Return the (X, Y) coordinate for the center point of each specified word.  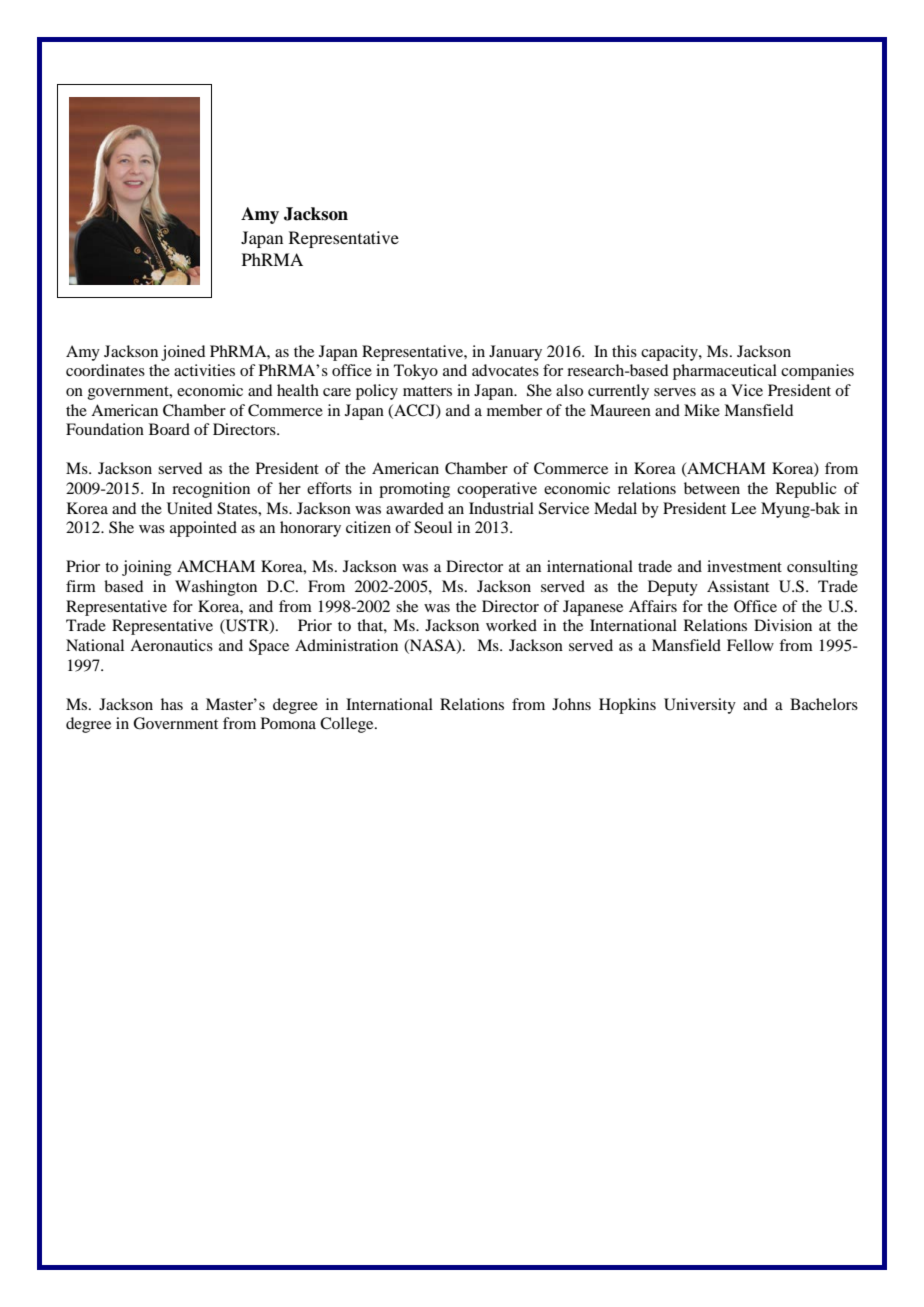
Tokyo (416, 372)
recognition (211, 490)
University (700, 706)
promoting (414, 490)
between (712, 488)
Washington (216, 588)
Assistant (738, 586)
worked (511, 625)
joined (183, 353)
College (348, 725)
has (172, 704)
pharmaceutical (725, 372)
